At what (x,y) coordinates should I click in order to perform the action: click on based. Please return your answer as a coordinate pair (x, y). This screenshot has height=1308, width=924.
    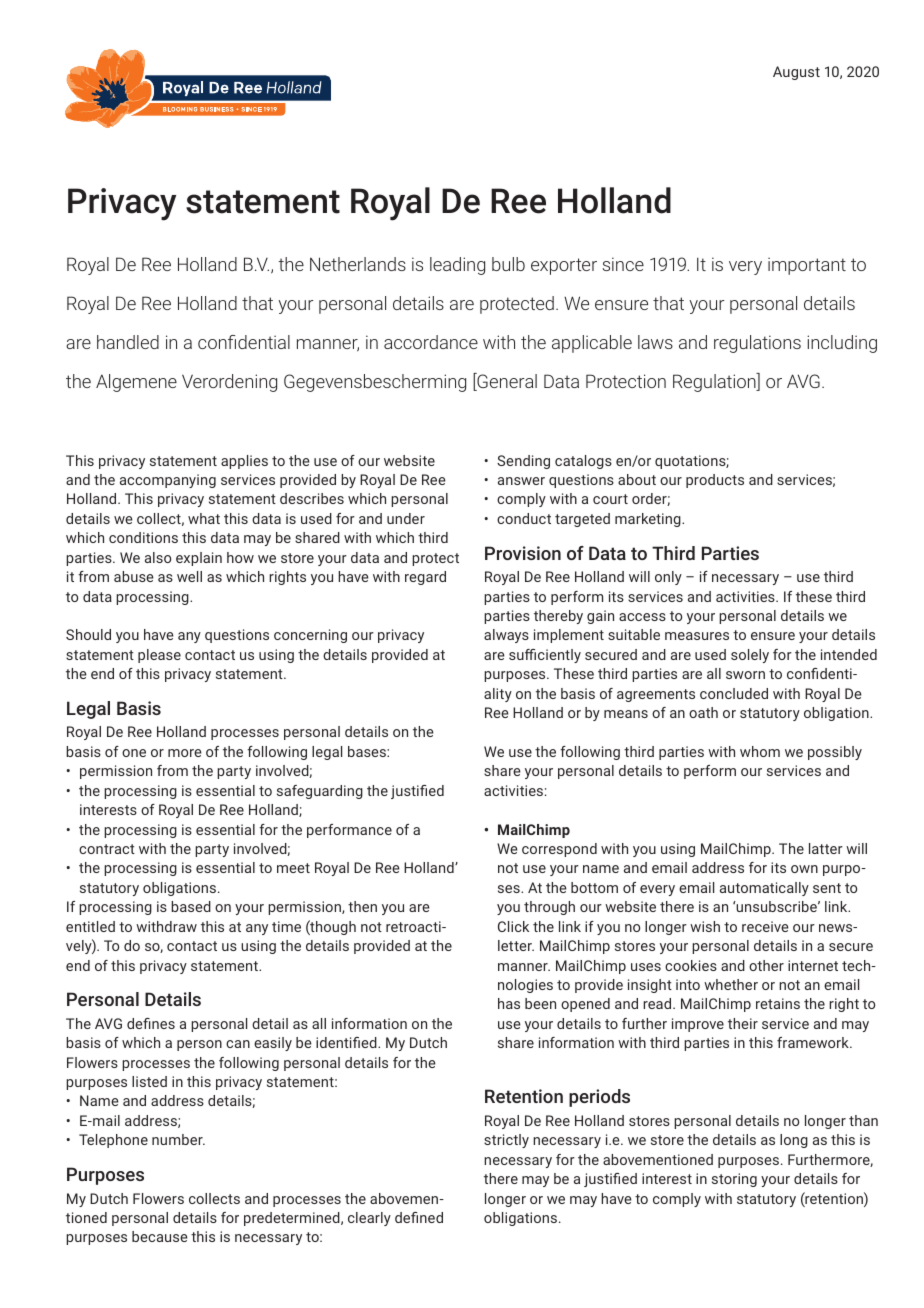
    Looking at the image, I should click on (191, 906).
